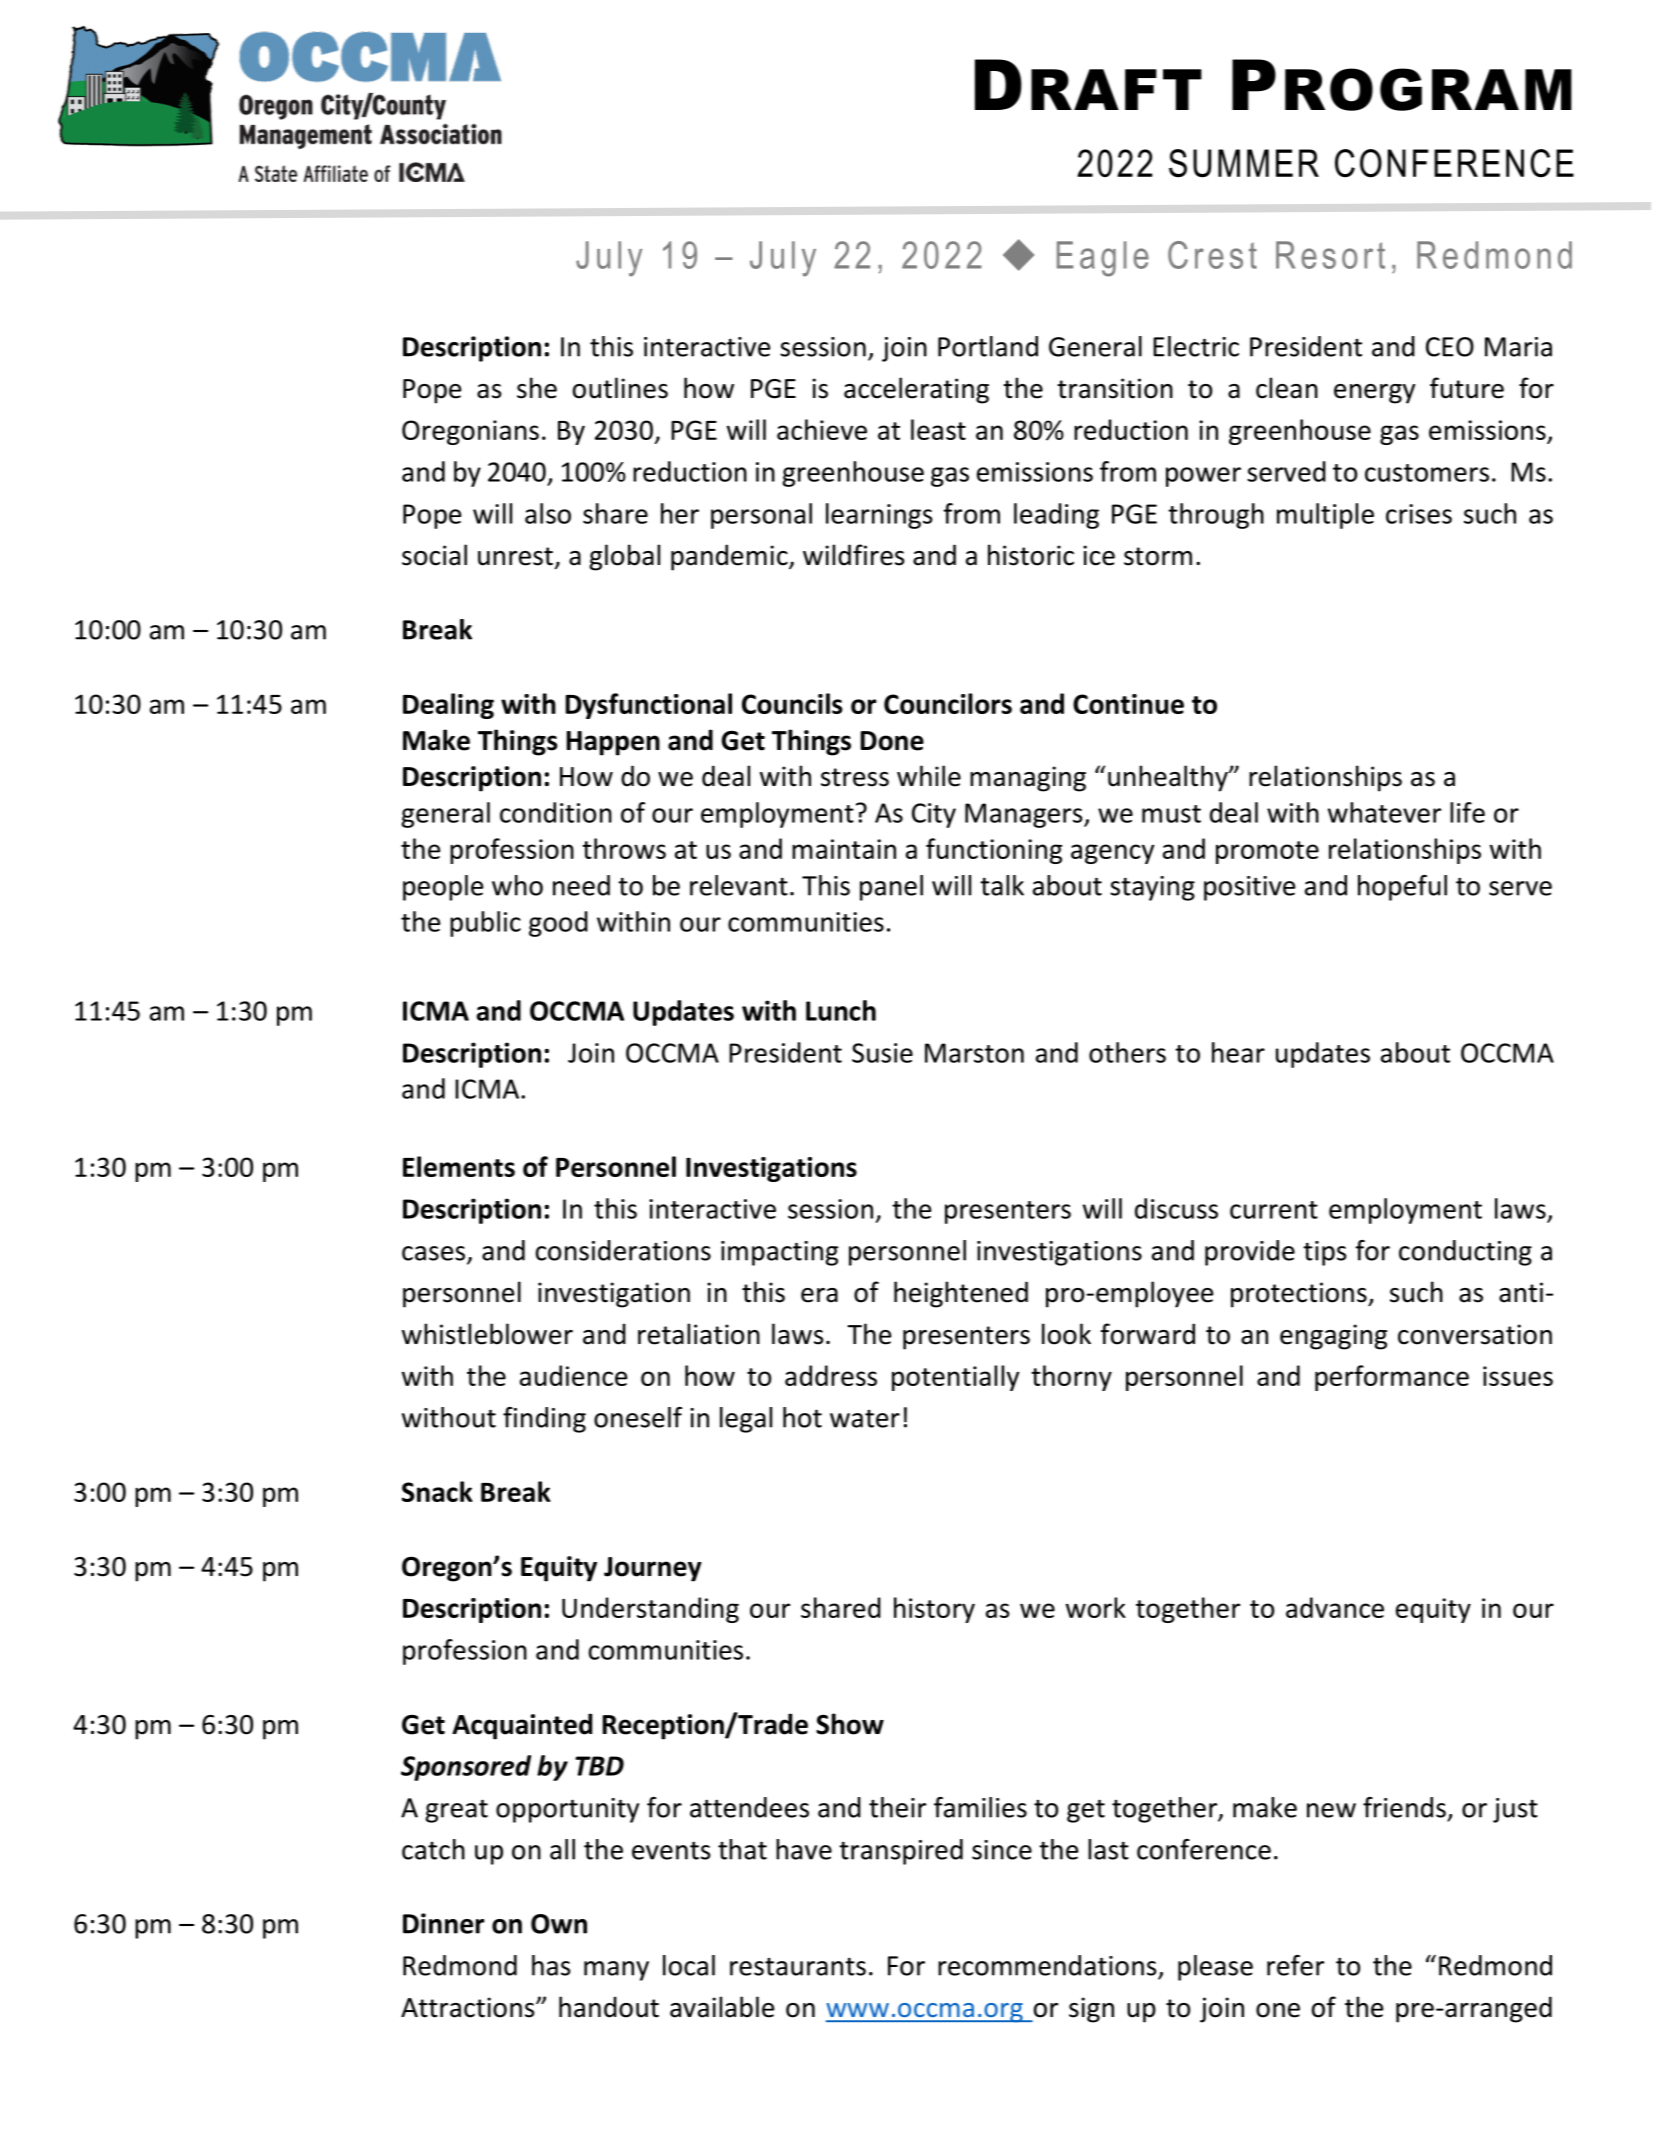  I want to click on SUMMER, so click(1244, 163).
